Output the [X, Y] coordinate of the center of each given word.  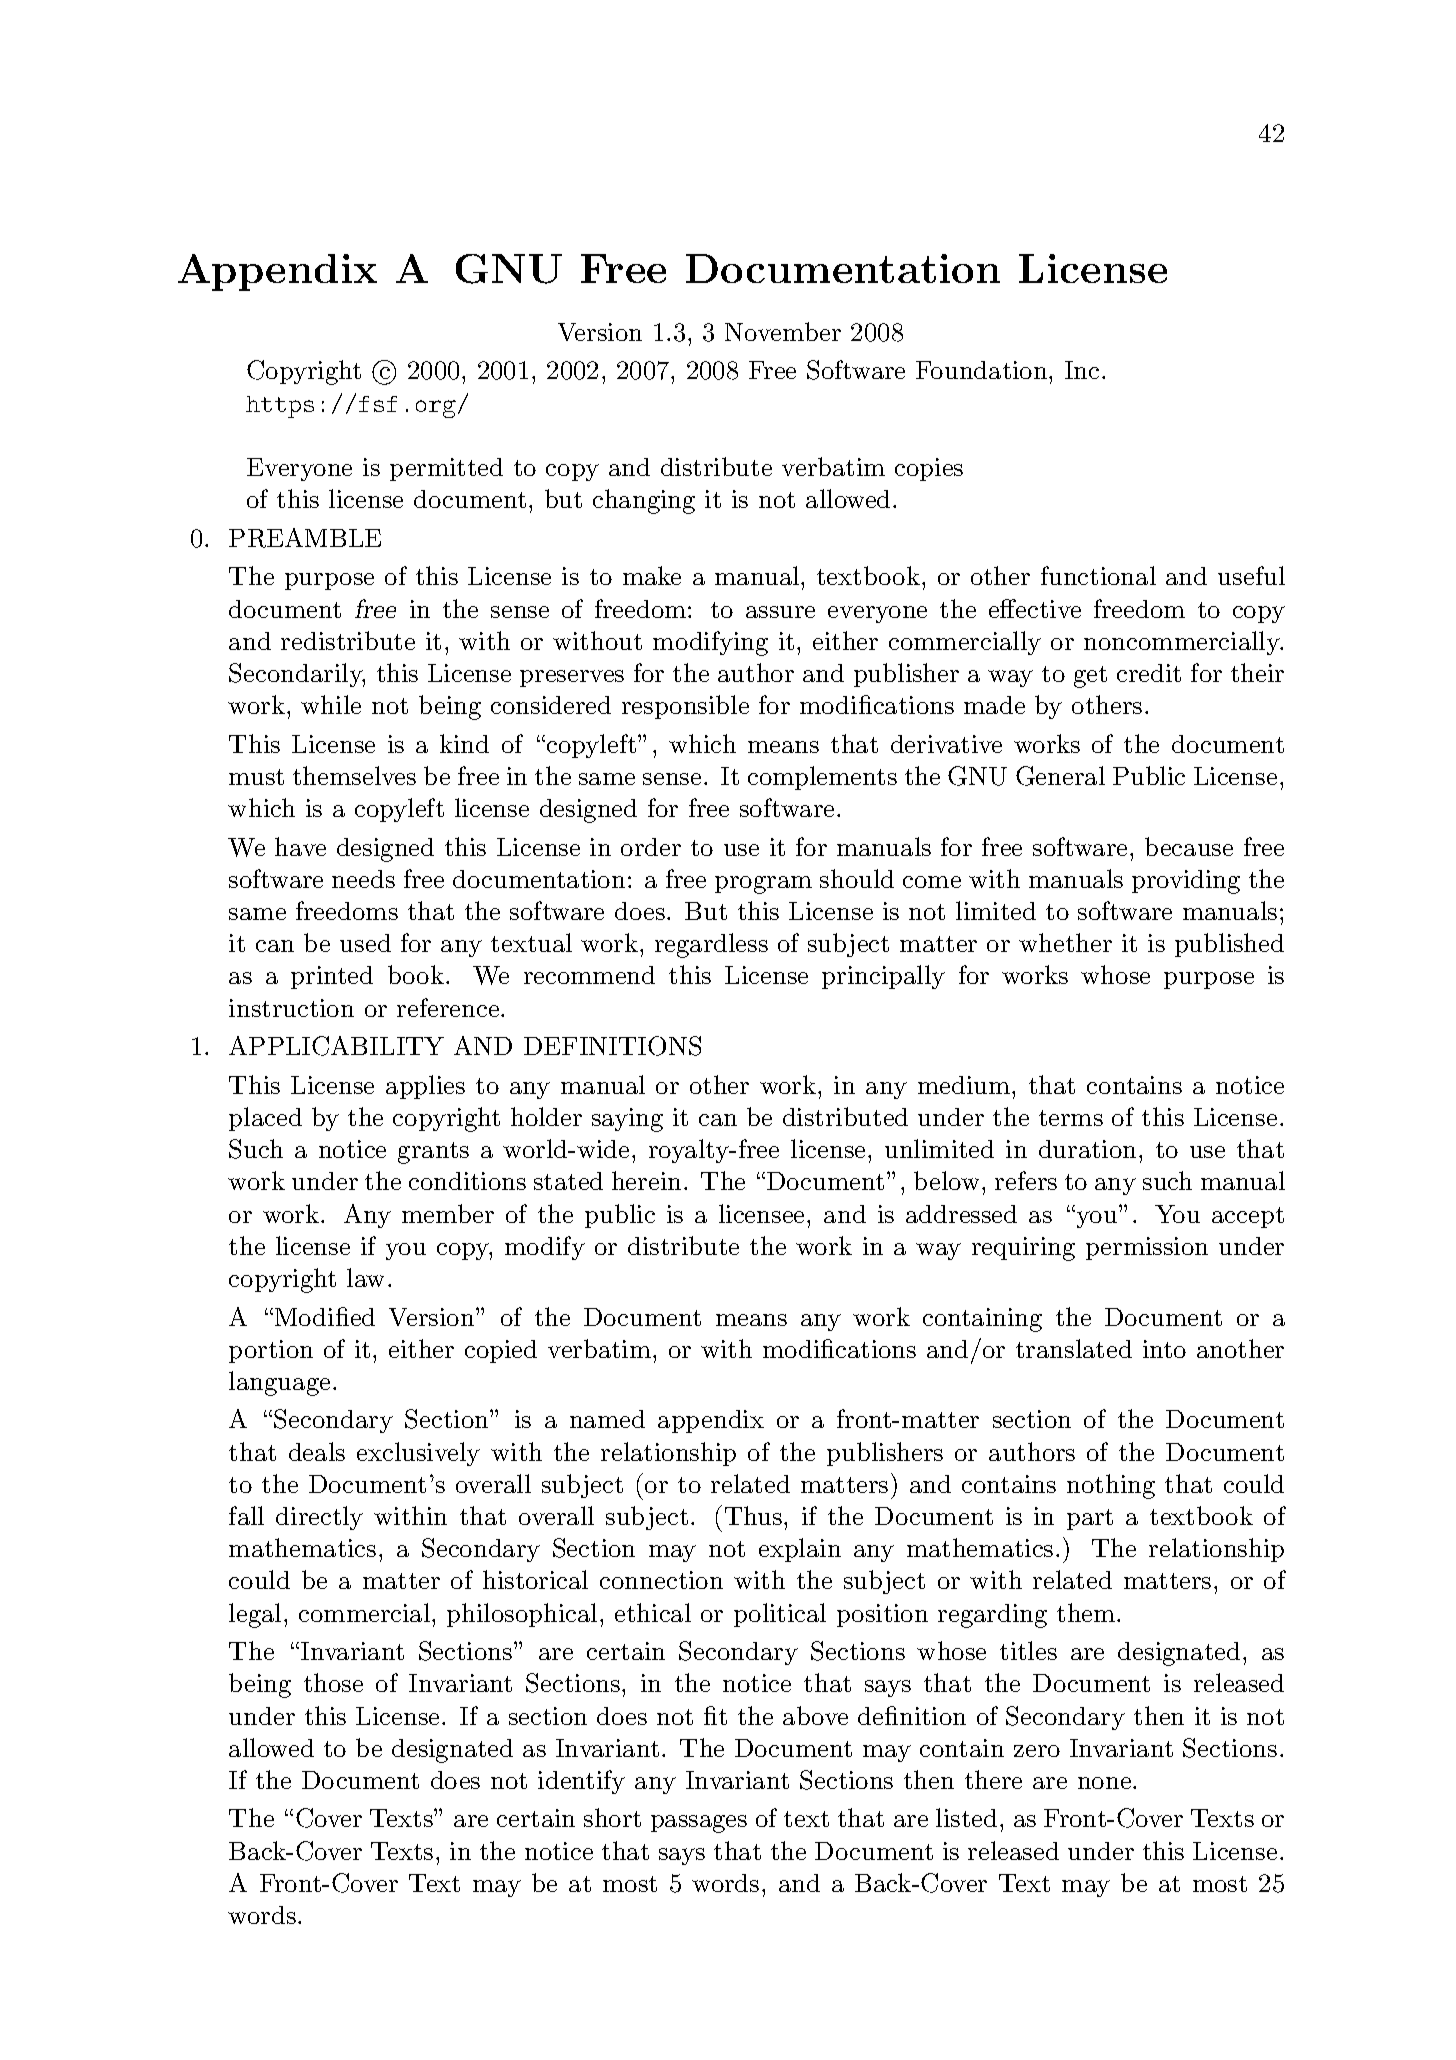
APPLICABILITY [336, 1046]
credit [1149, 673]
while [331, 704]
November [783, 331]
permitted [446, 469]
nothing [1111, 1486]
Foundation [983, 370]
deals [317, 1451]
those [333, 1682]
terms [1071, 1118]
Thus [753, 1515]
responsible [685, 707]
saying [627, 1120]
